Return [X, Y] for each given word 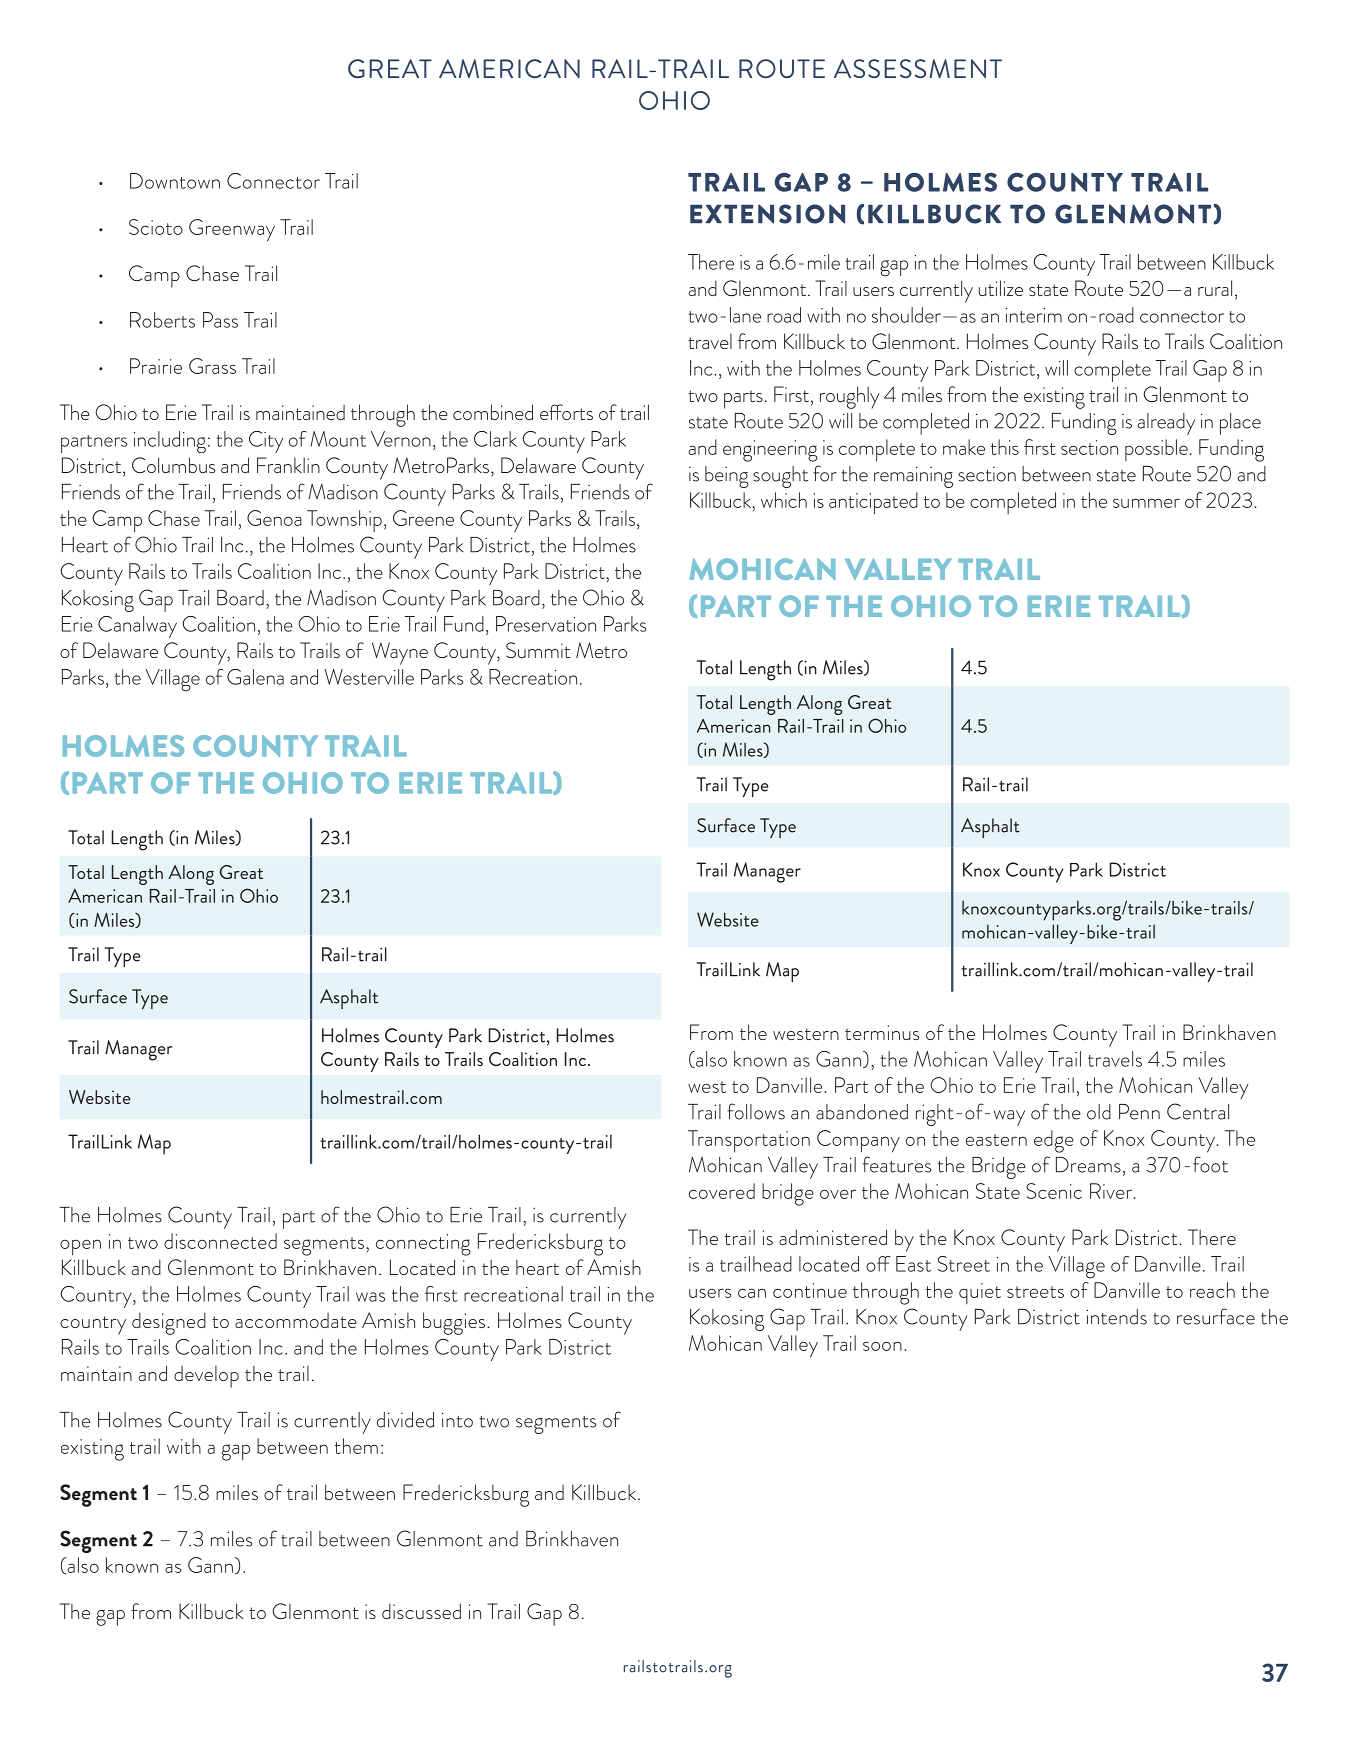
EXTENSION [767, 214]
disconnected [220, 1241]
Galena [255, 677]
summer [1146, 503]
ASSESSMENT [918, 68]
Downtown [175, 181]
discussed [421, 1611]
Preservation [546, 624]
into [457, 1420]
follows [756, 1111]
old [1099, 1112]
